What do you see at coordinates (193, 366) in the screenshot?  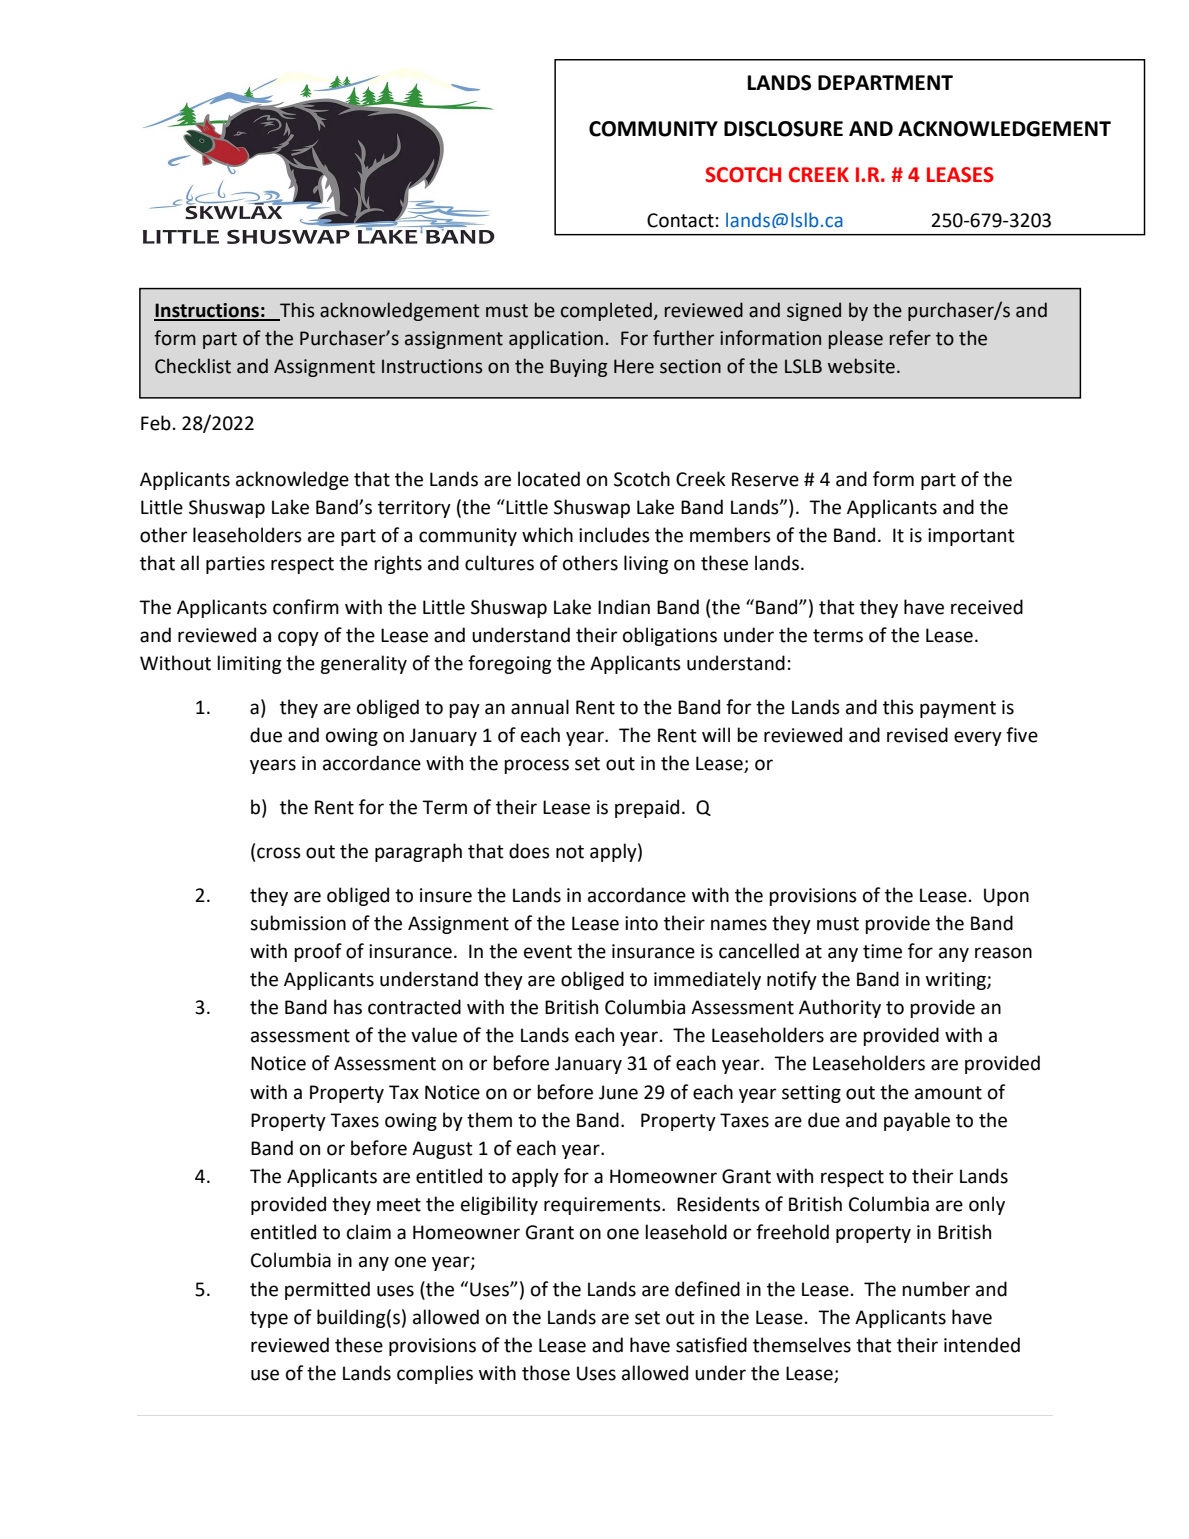 I see `Checklist` at bounding box center [193, 366].
